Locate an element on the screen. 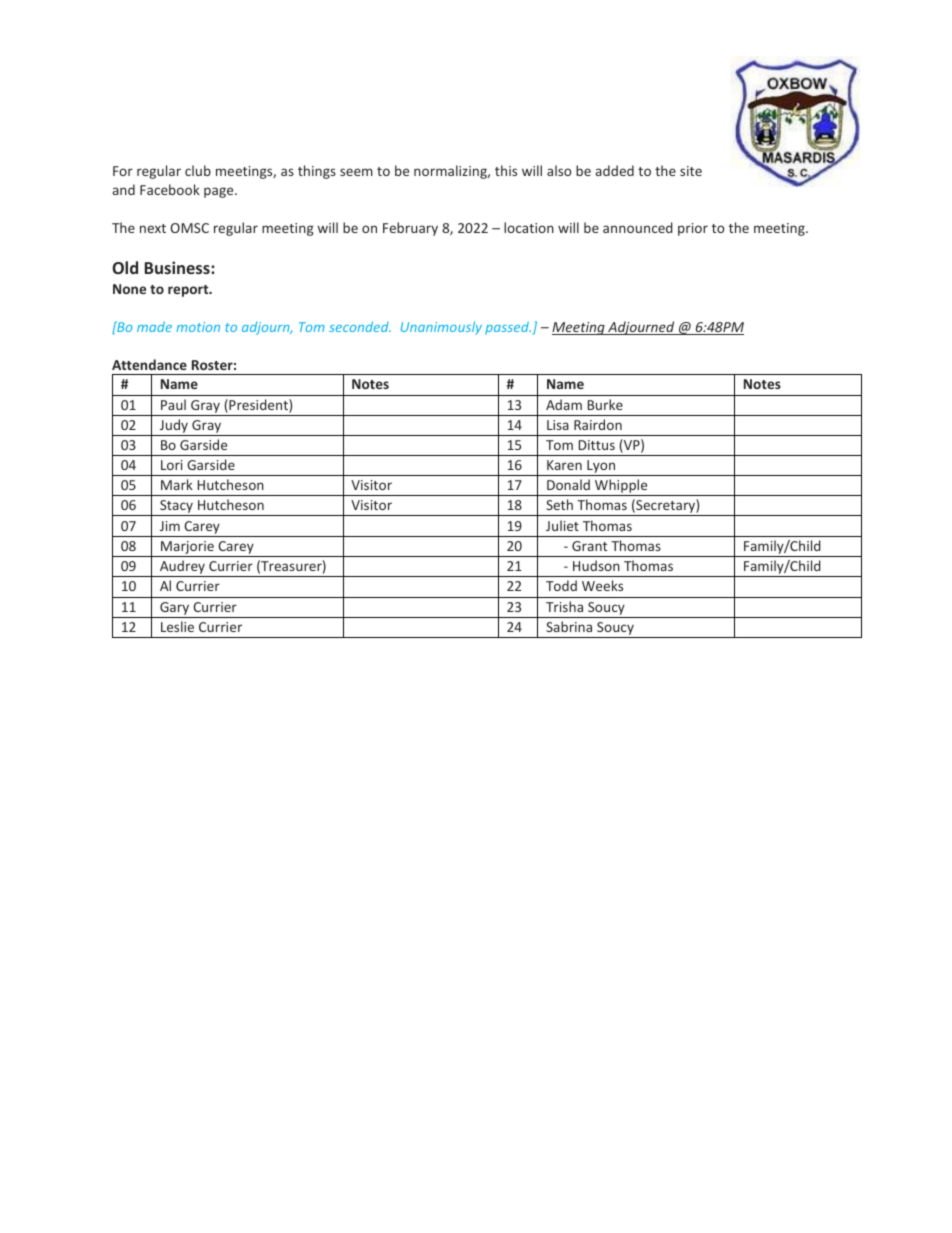 Image resolution: width=952 pixels, height=1233 pixels. Adam is located at coordinates (564, 404).
